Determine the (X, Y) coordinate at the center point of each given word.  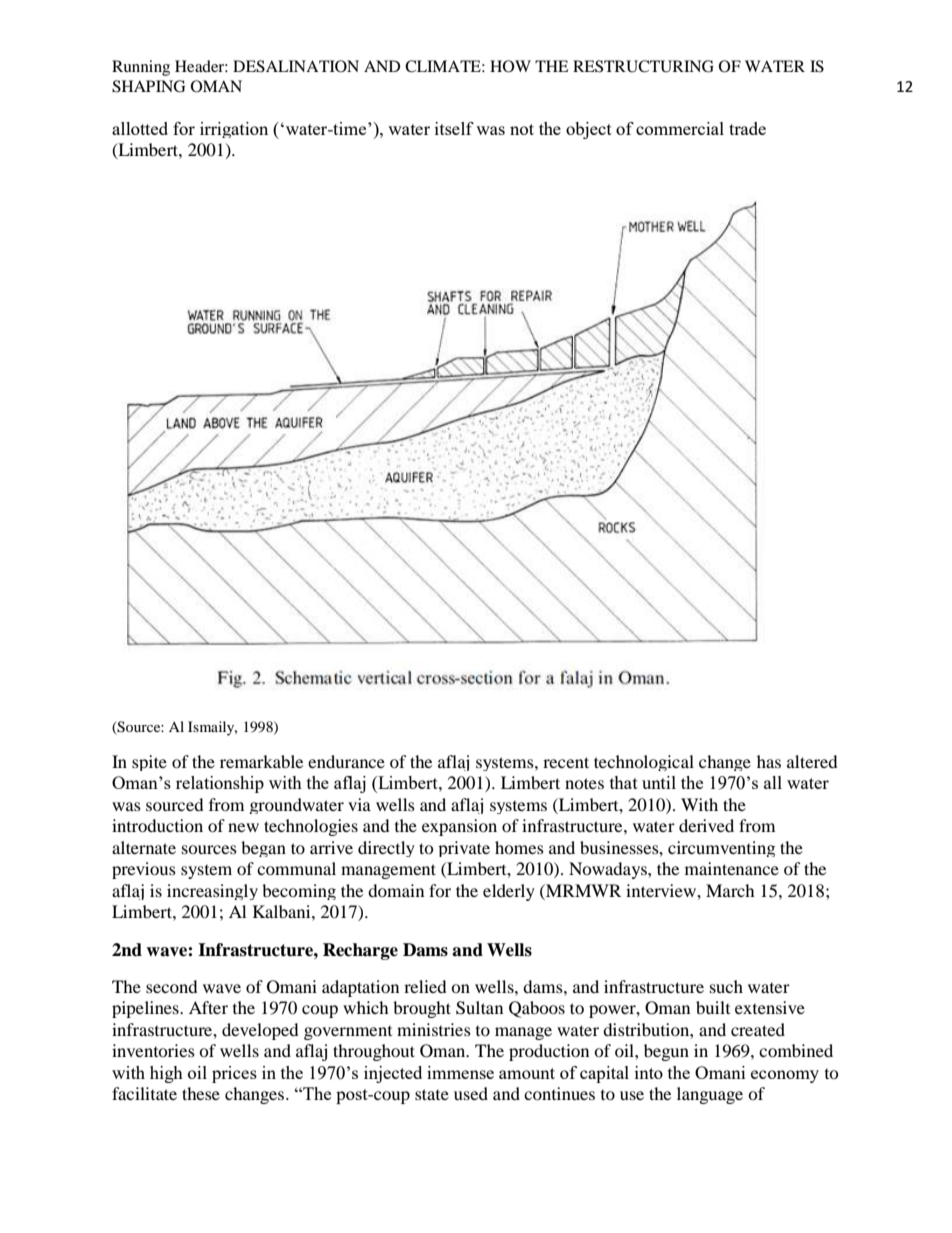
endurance (346, 761)
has (769, 761)
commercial (680, 128)
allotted (140, 128)
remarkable (261, 761)
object (589, 130)
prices (234, 1074)
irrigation (234, 130)
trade (747, 128)
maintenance (732, 868)
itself (454, 128)
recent (566, 762)
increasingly (212, 892)
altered (812, 761)
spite (149, 763)
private (464, 849)
